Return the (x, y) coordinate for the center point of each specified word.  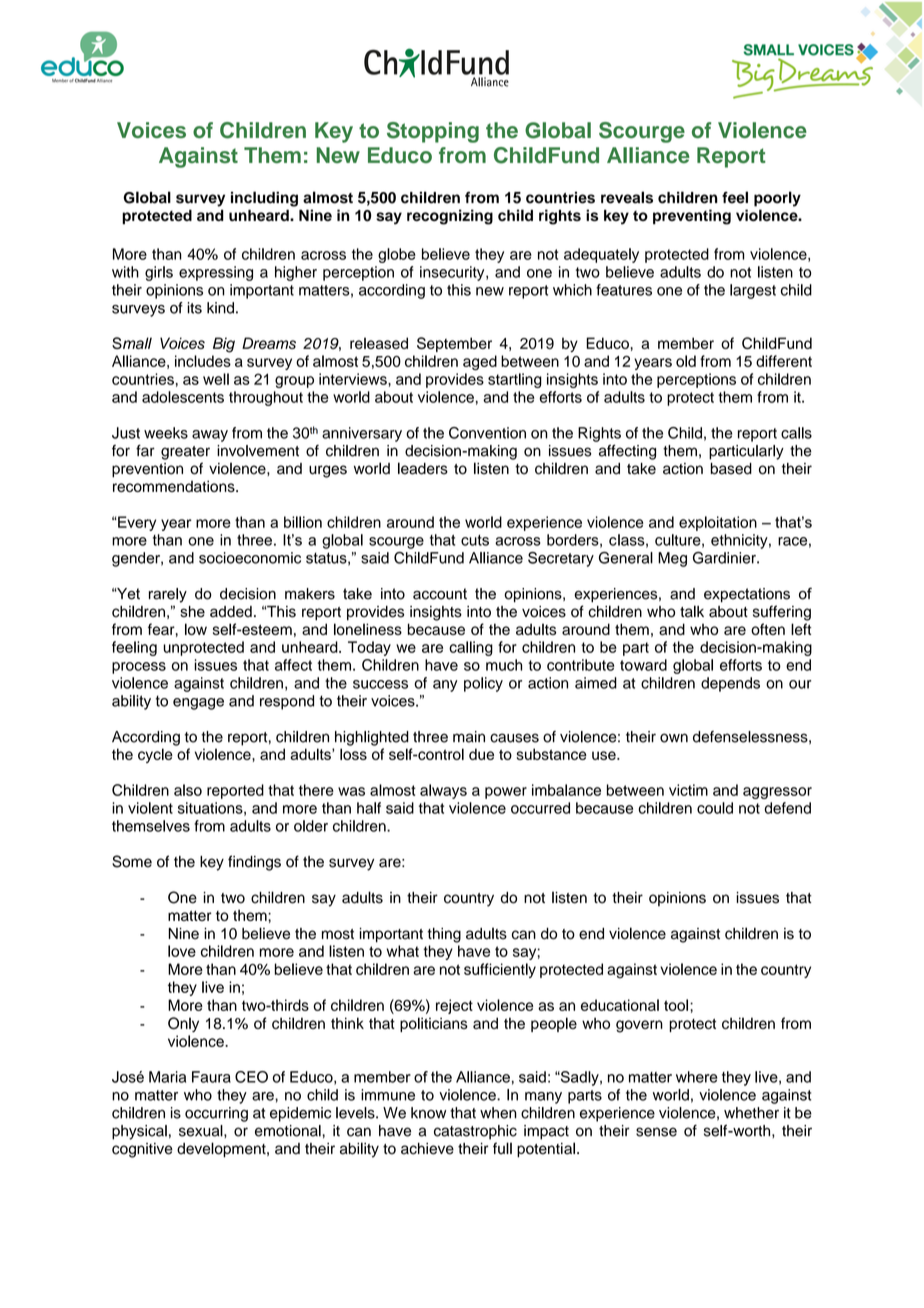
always (443, 791)
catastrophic (475, 1132)
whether (751, 1113)
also (188, 790)
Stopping (433, 132)
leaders (423, 468)
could (715, 808)
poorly (777, 199)
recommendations (175, 486)
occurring (216, 1114)
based (731, 469)
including (264, 199)
